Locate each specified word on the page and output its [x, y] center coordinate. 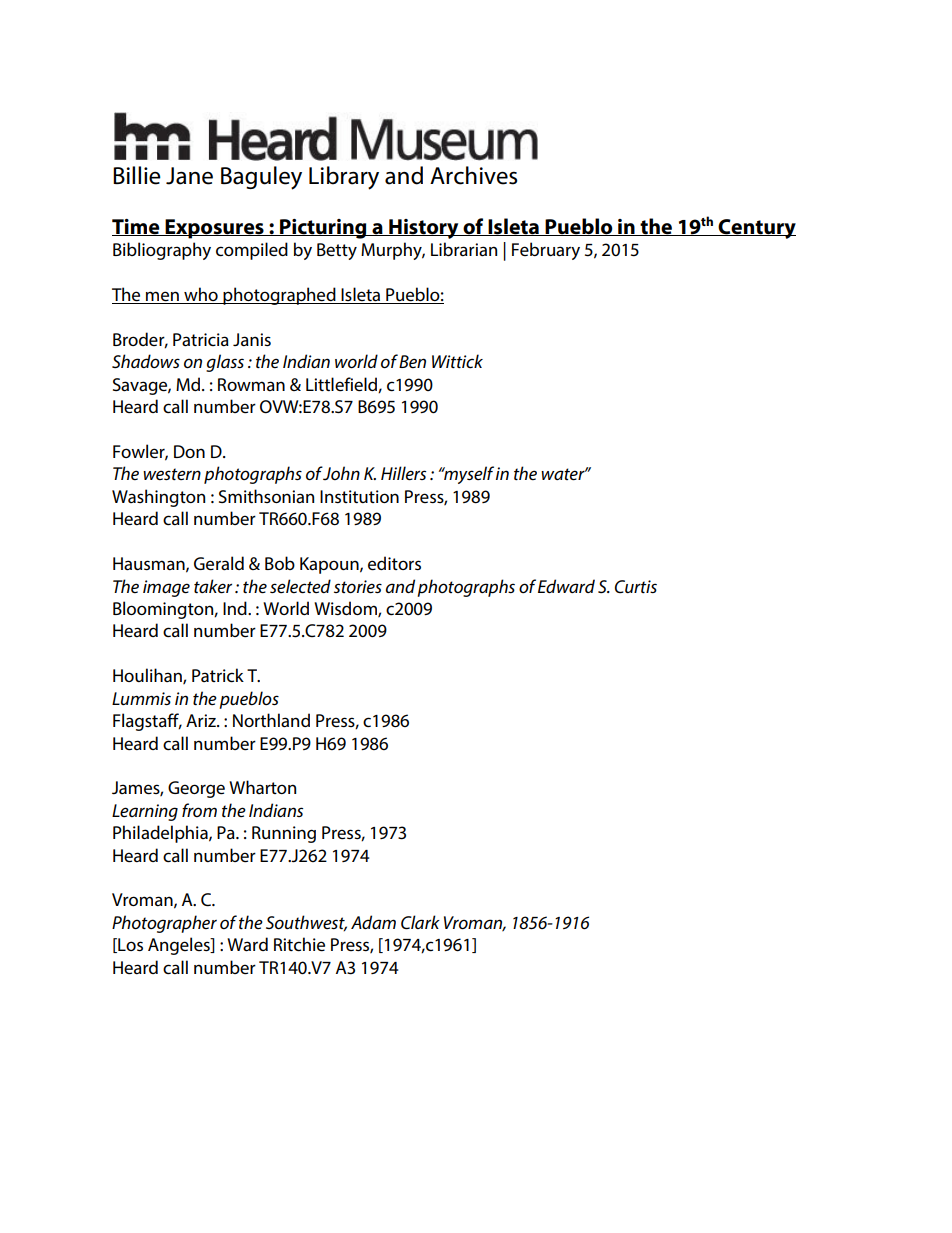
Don [189, 451]
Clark [420, 922]
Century [756, 229]
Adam [373, 922]
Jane [189, 176]
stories [358, 587]
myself [468, 475]
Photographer [164, 924]
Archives [474, 175]
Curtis [636, 587]
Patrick [218, 675]
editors [394, 563]
